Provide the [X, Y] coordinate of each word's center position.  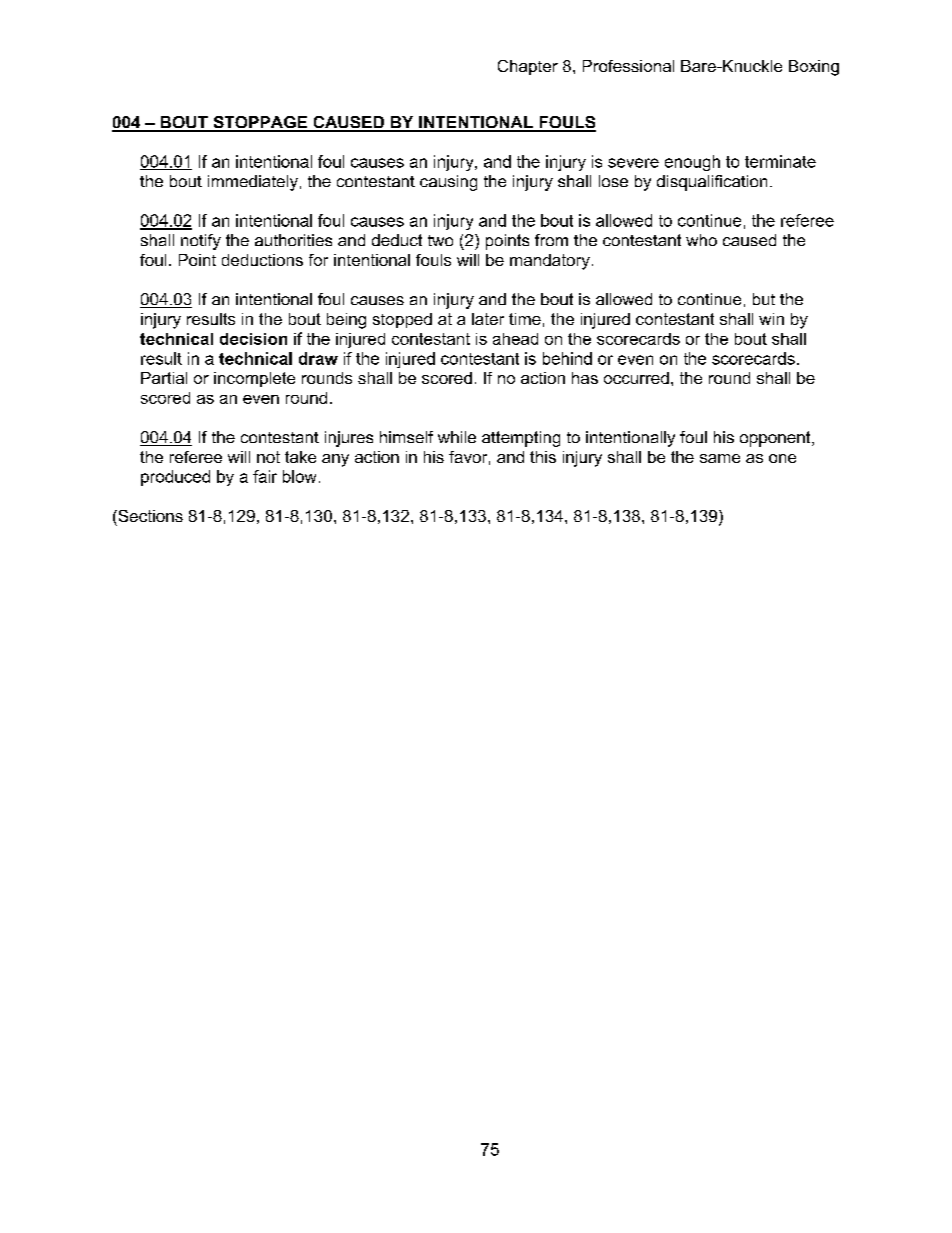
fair [265, 476]
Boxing [814, 68]
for [318, 260]
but [764, 299]
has [585, 378]
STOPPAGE [260, 123]
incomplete [254, 379]
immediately [253, 183]
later [488, 319]
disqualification [712, 183]
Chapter [528, 67]
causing [448, 183]
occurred [636, 378]
